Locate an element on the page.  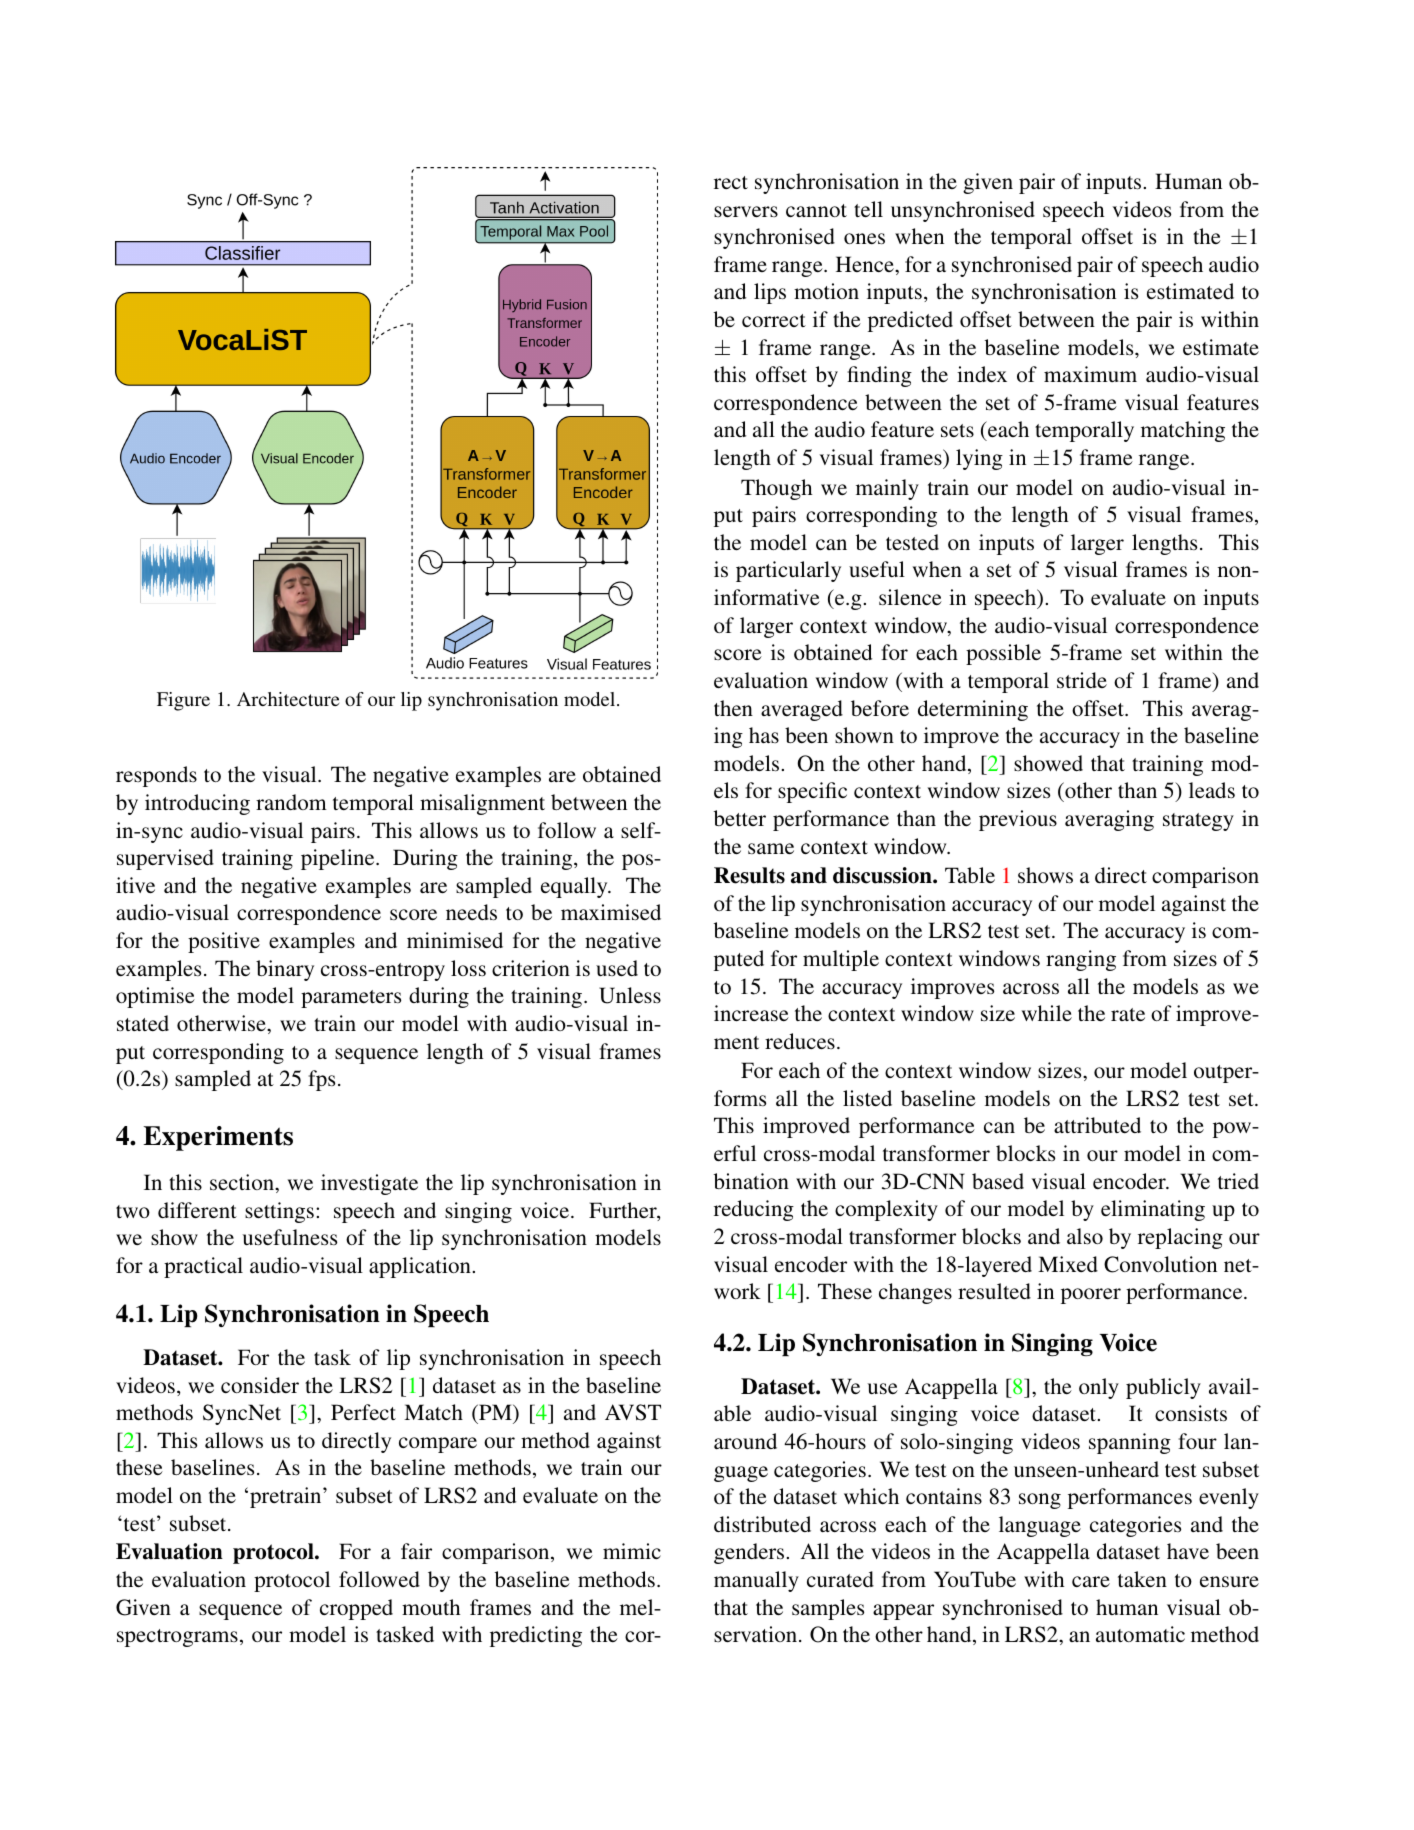
maximum is located at coordinates (1090, 374).
